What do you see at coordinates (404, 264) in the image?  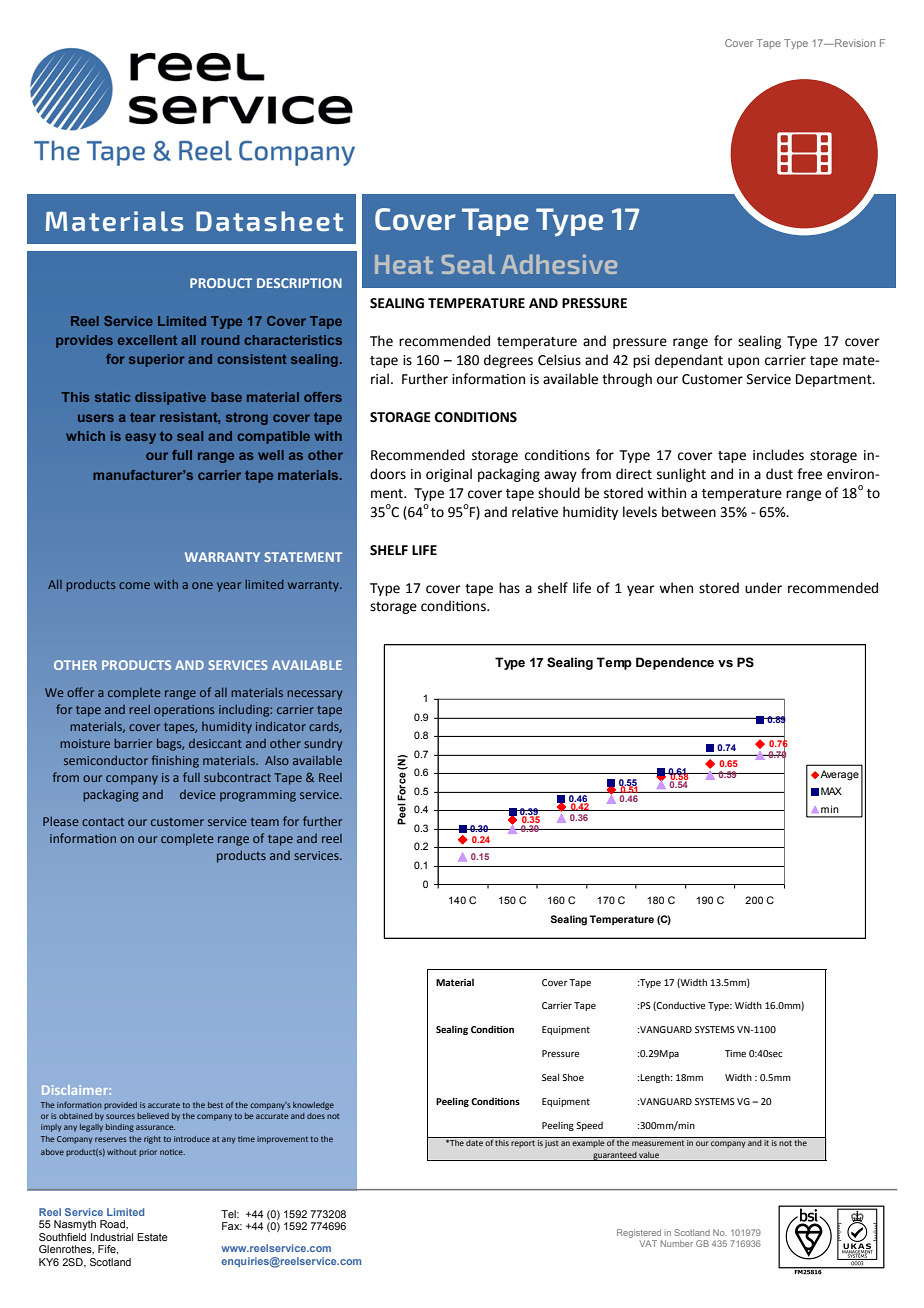 I see `Heat` at bounding box center [404, 264].
